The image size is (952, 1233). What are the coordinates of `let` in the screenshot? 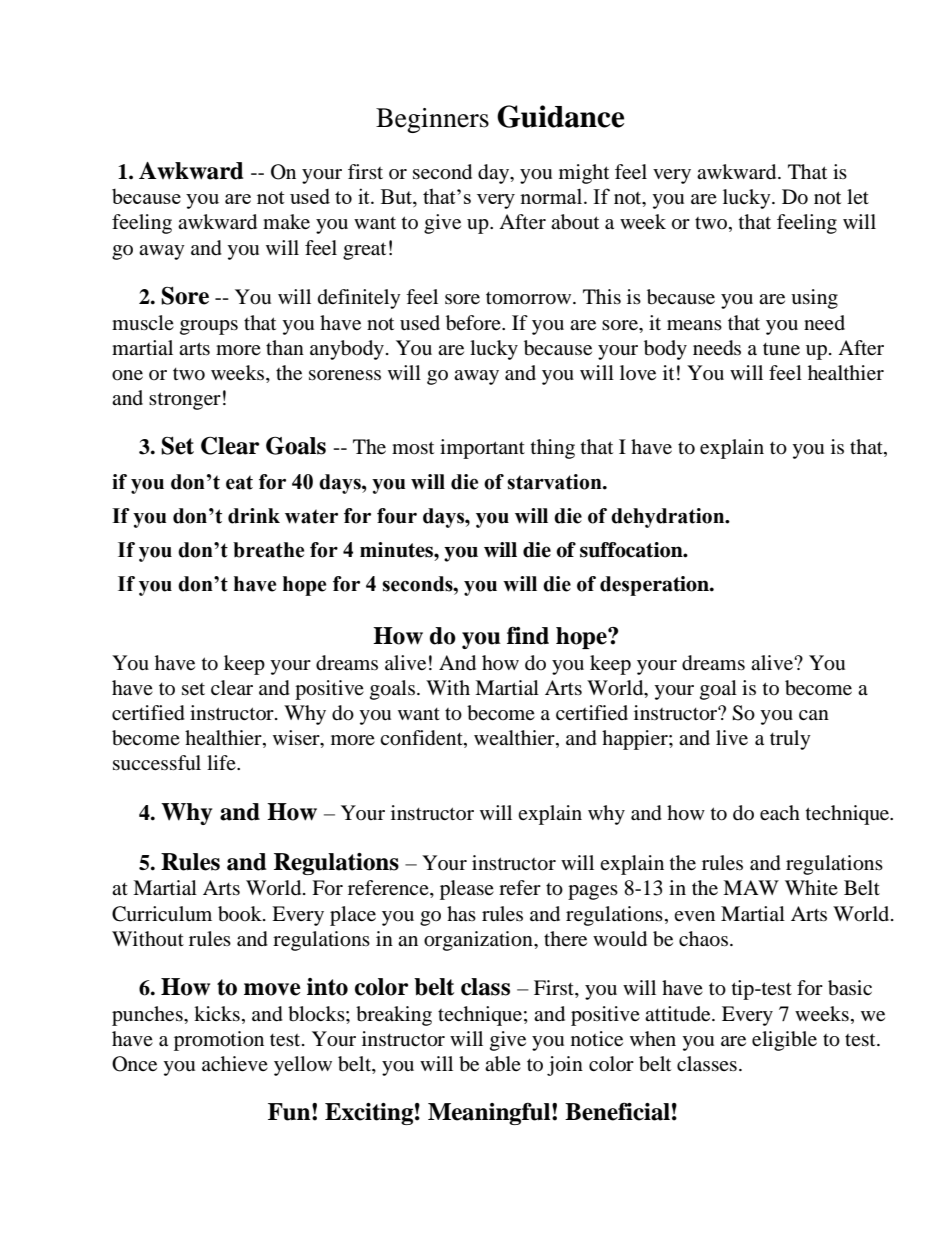 It's located at (858, 196).
